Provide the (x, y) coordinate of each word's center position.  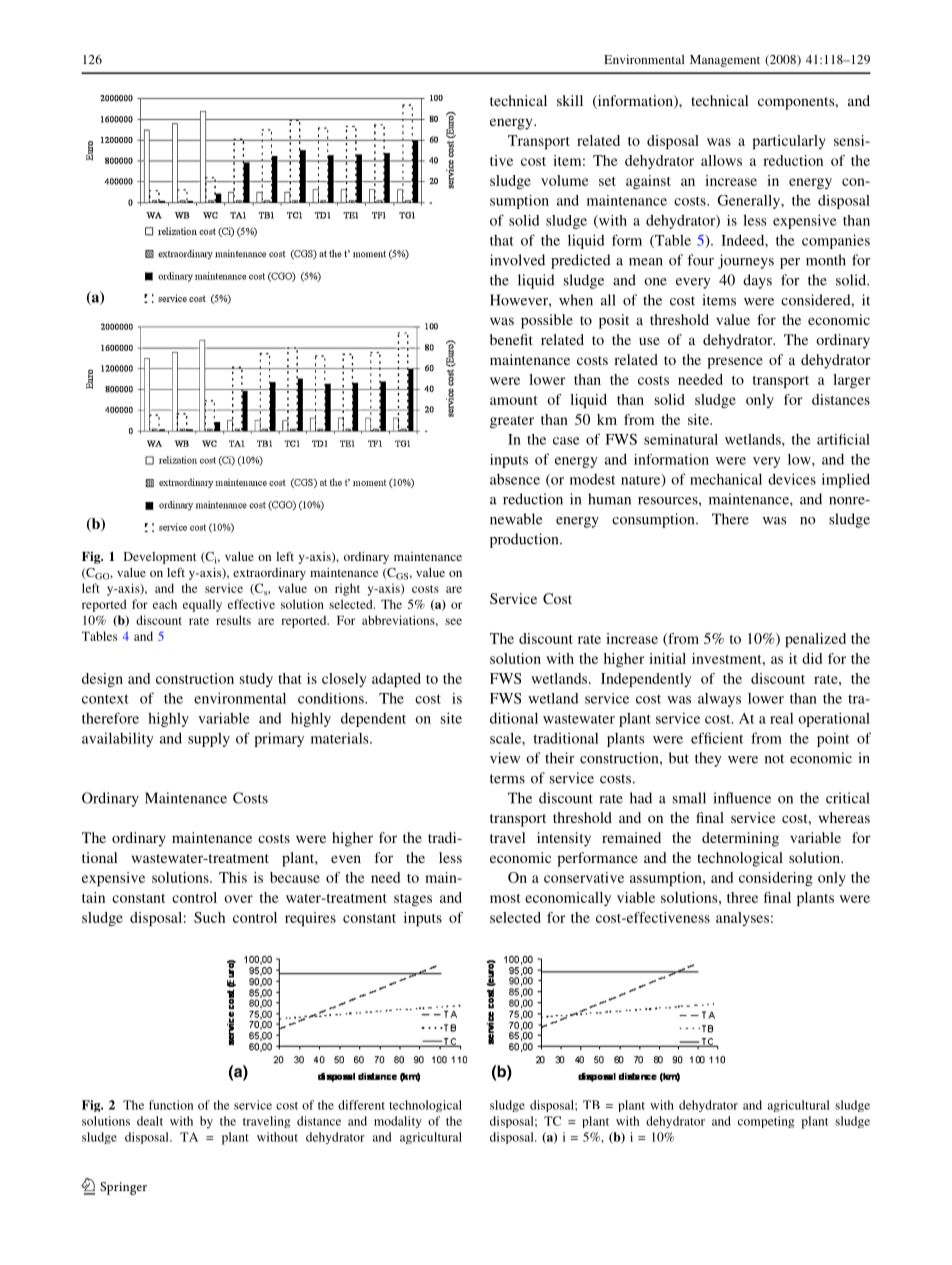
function (171, 1105)
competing (766, 1122)
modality (398, 1122)
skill (570, 100)
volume (565, 180)
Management (725, 61)
